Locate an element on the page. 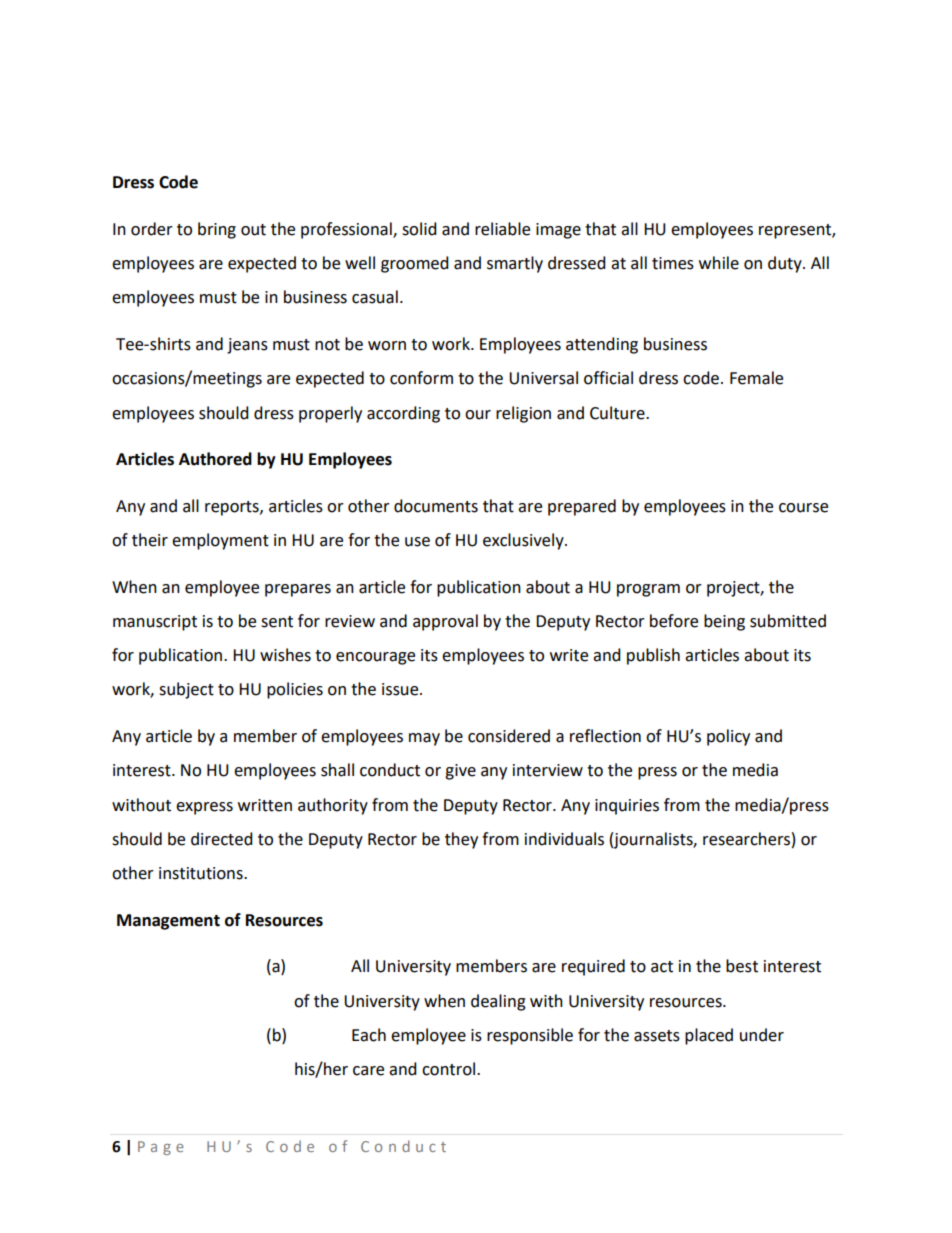 This page has height=1233, width=952. approval is located at coordinates (445, 622).
